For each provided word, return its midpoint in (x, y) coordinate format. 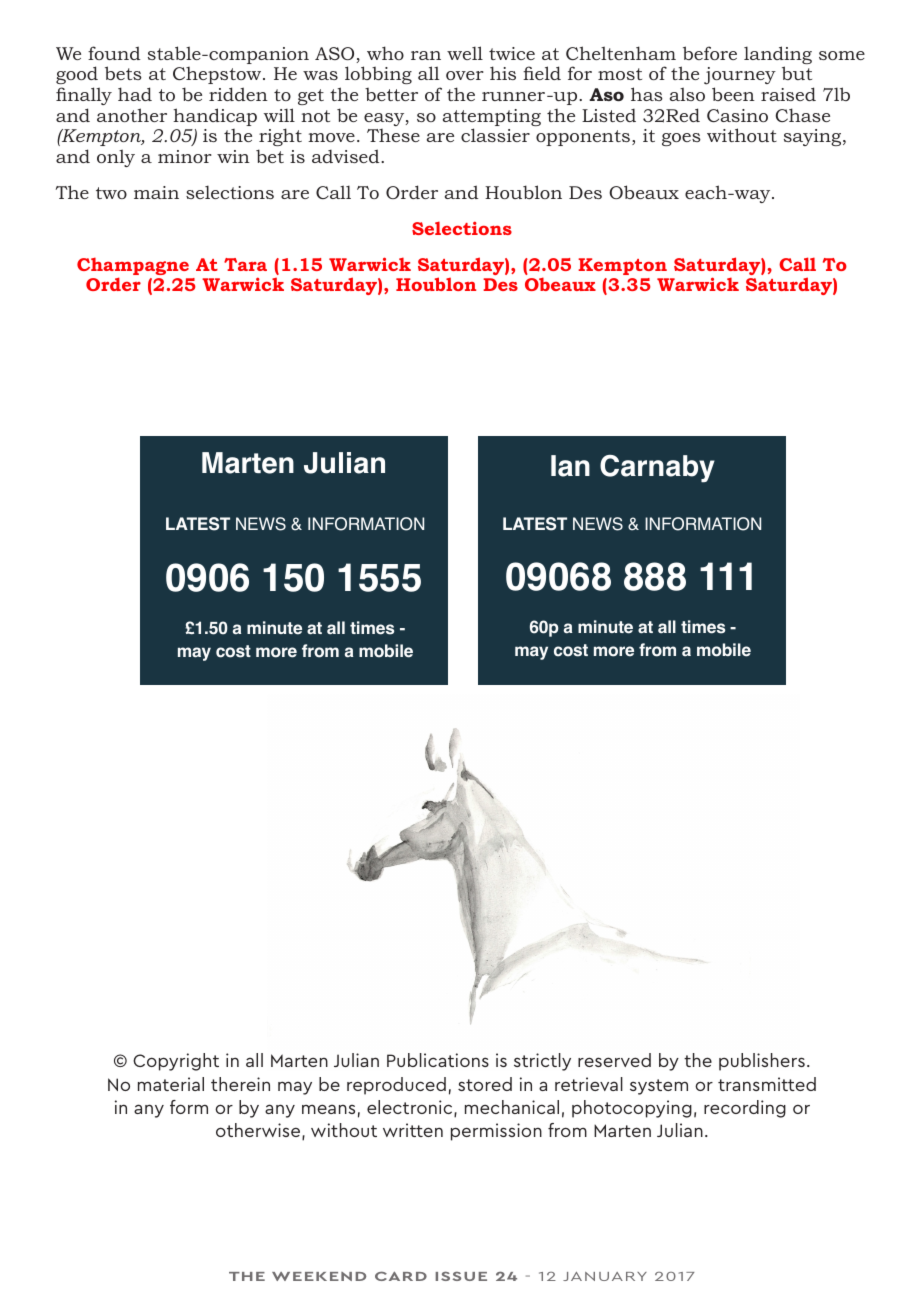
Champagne (133, 267)
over (465, 75)
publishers (762, 1062)
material (171, 1084)
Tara (245, 264)
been (733, 94)
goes (681, 139)
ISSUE (461, 1276)
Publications (438, 1060)
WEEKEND (319, 1276)
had (135, 94)
